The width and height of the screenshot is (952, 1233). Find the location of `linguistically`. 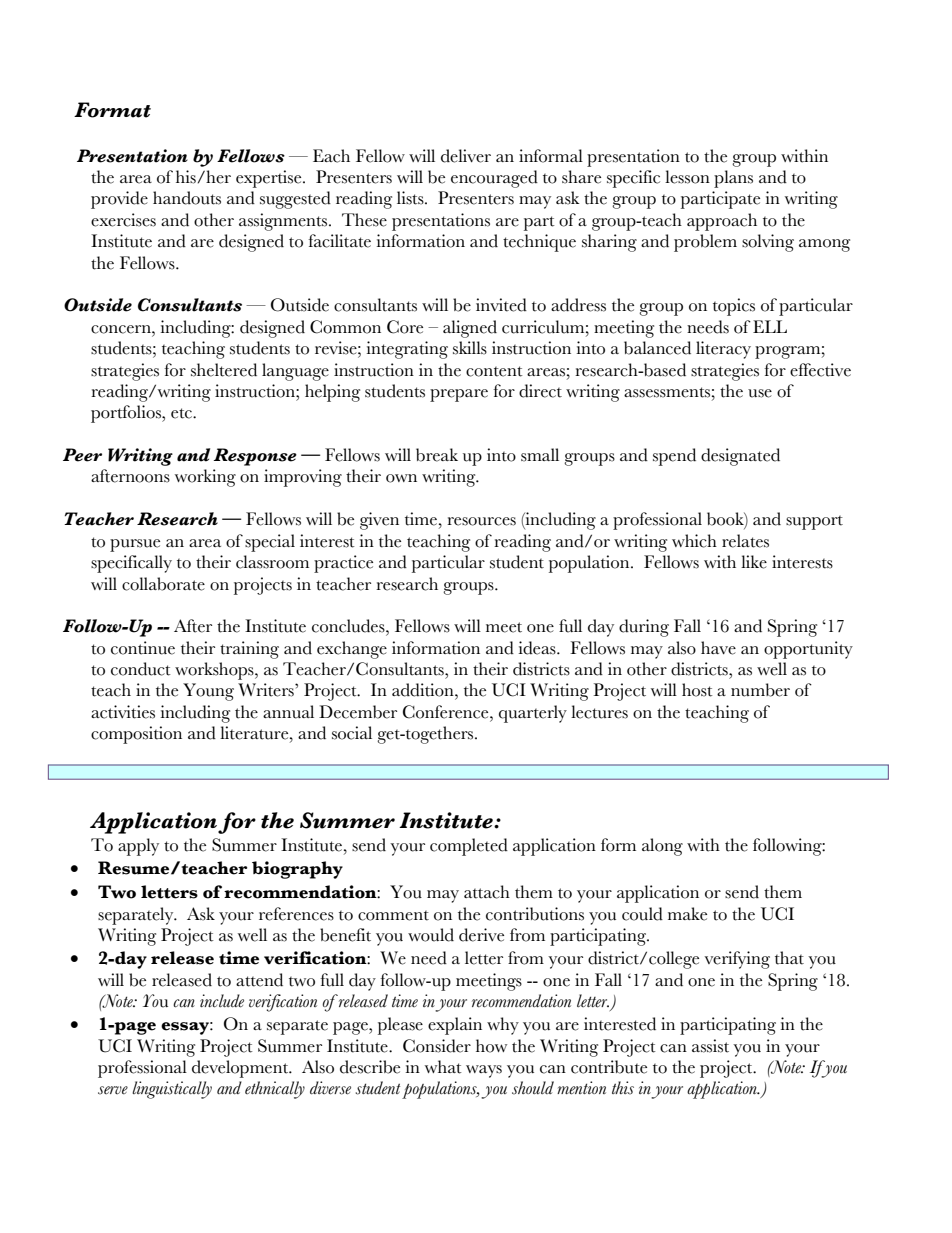

linguistically is located at coordinates (172, 1090).
